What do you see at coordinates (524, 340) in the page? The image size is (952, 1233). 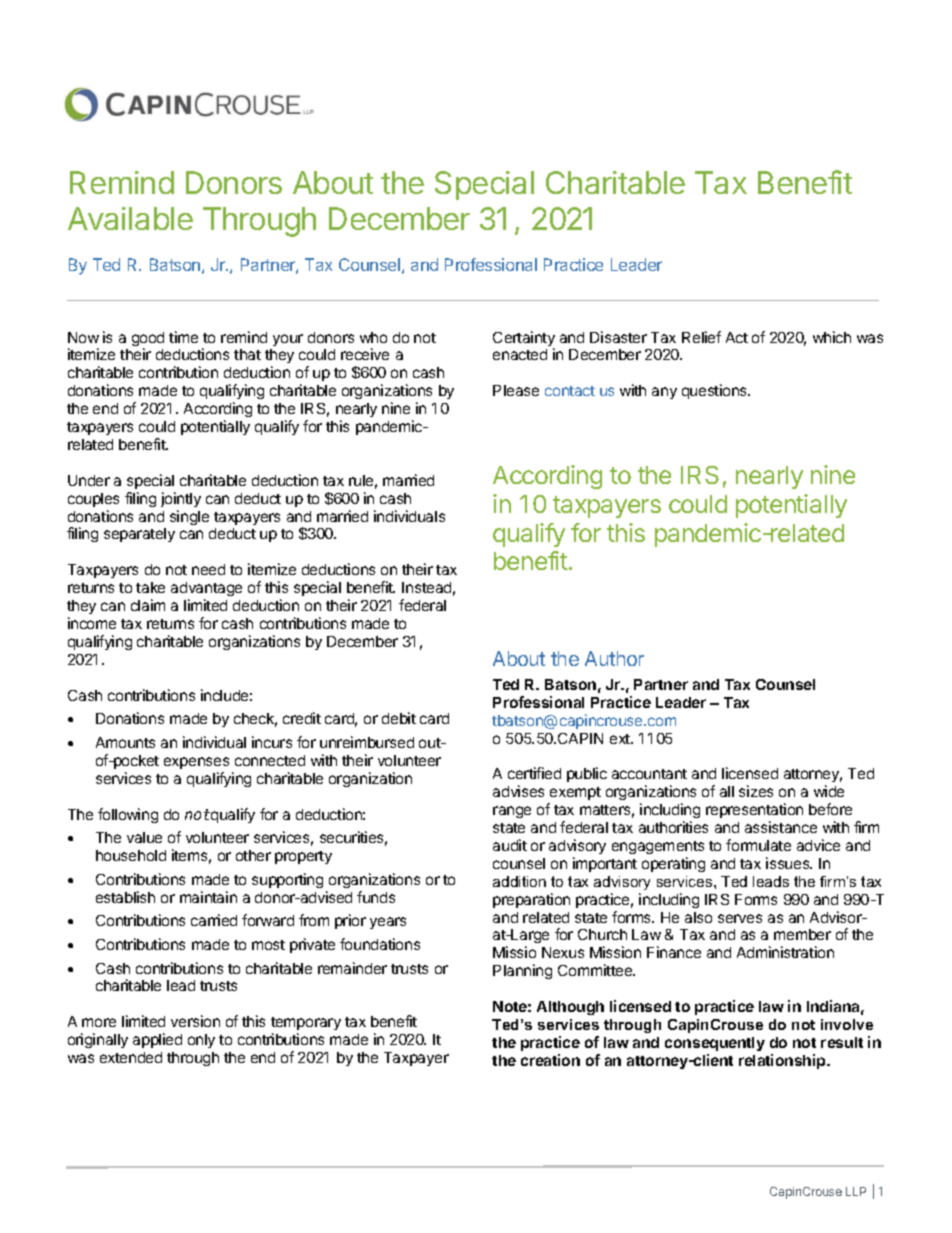 I see `Certainty` at bounding box center [524, 340].
